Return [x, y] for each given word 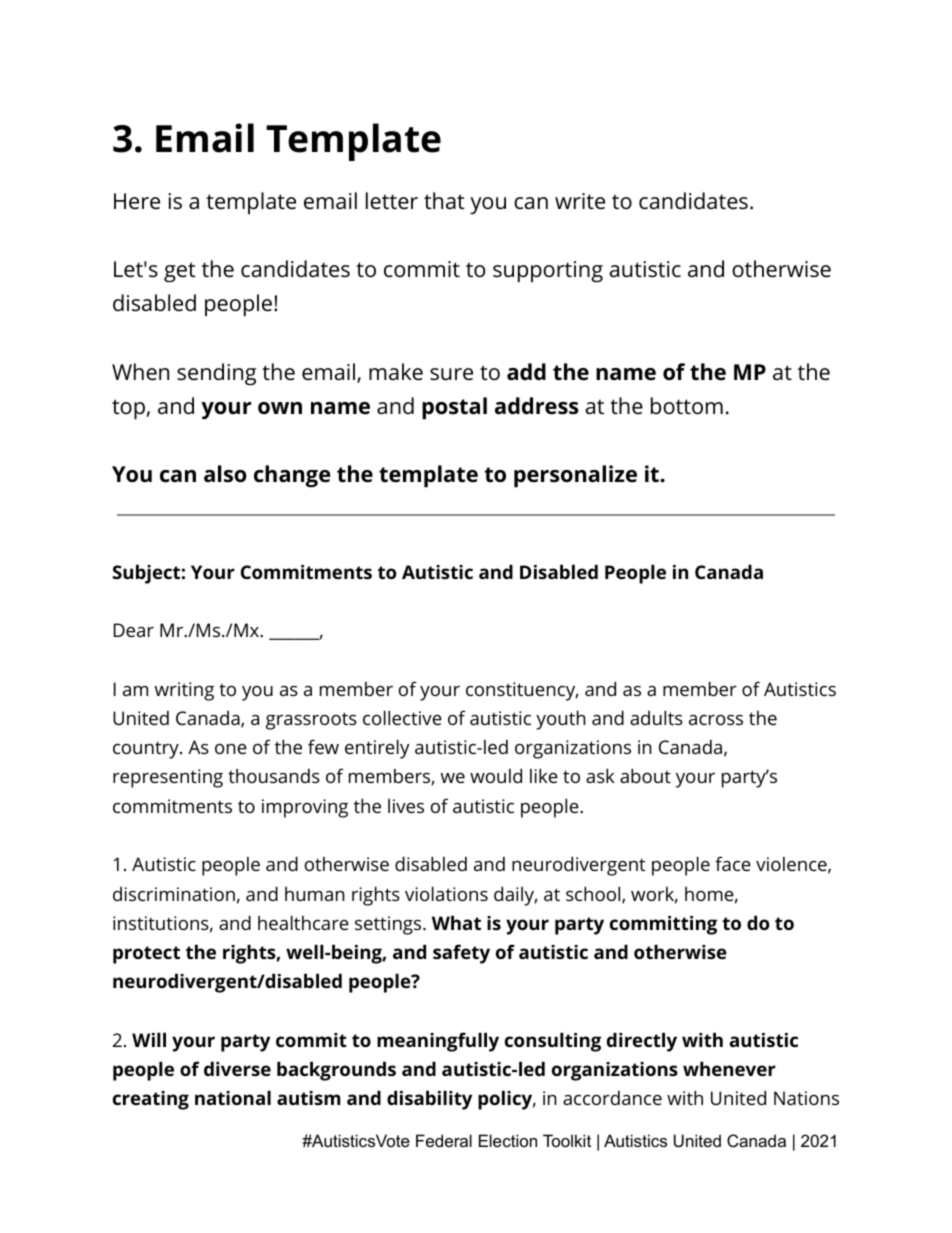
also [225, 474]
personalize [575, 476]
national [233, 1097]
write [580, 201]
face [733, 863]
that [444, 201]
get [180, 272]
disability [429, 1100]
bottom [687, 406]
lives [406, 806]
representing [168, 778]
